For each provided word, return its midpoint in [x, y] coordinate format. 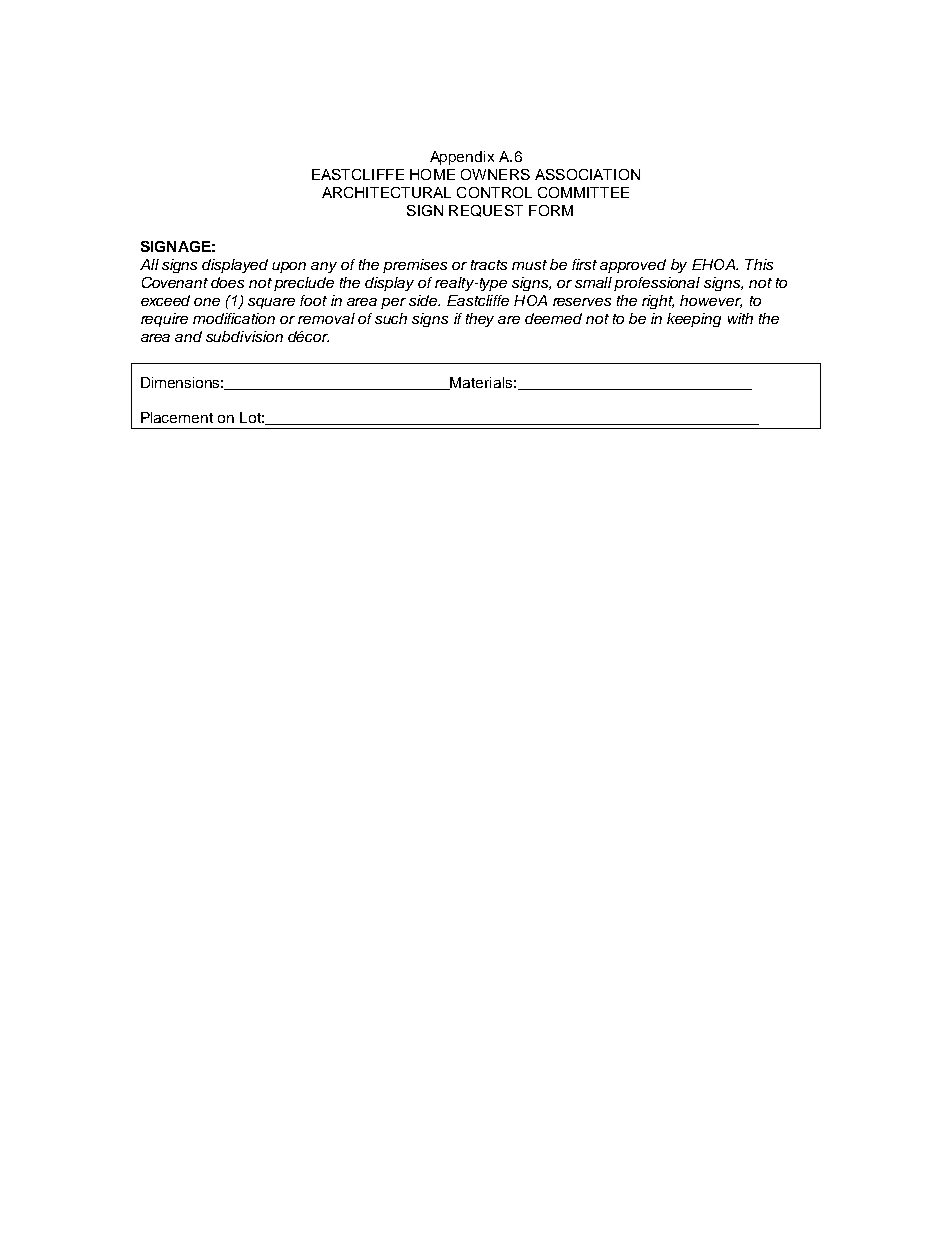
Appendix [462, 158]
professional [657, 284]
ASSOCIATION [587, 174]
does [227, 282]
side [424, 300]
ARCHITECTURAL [386, 192]
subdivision [244, 336]
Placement [177, 417]
